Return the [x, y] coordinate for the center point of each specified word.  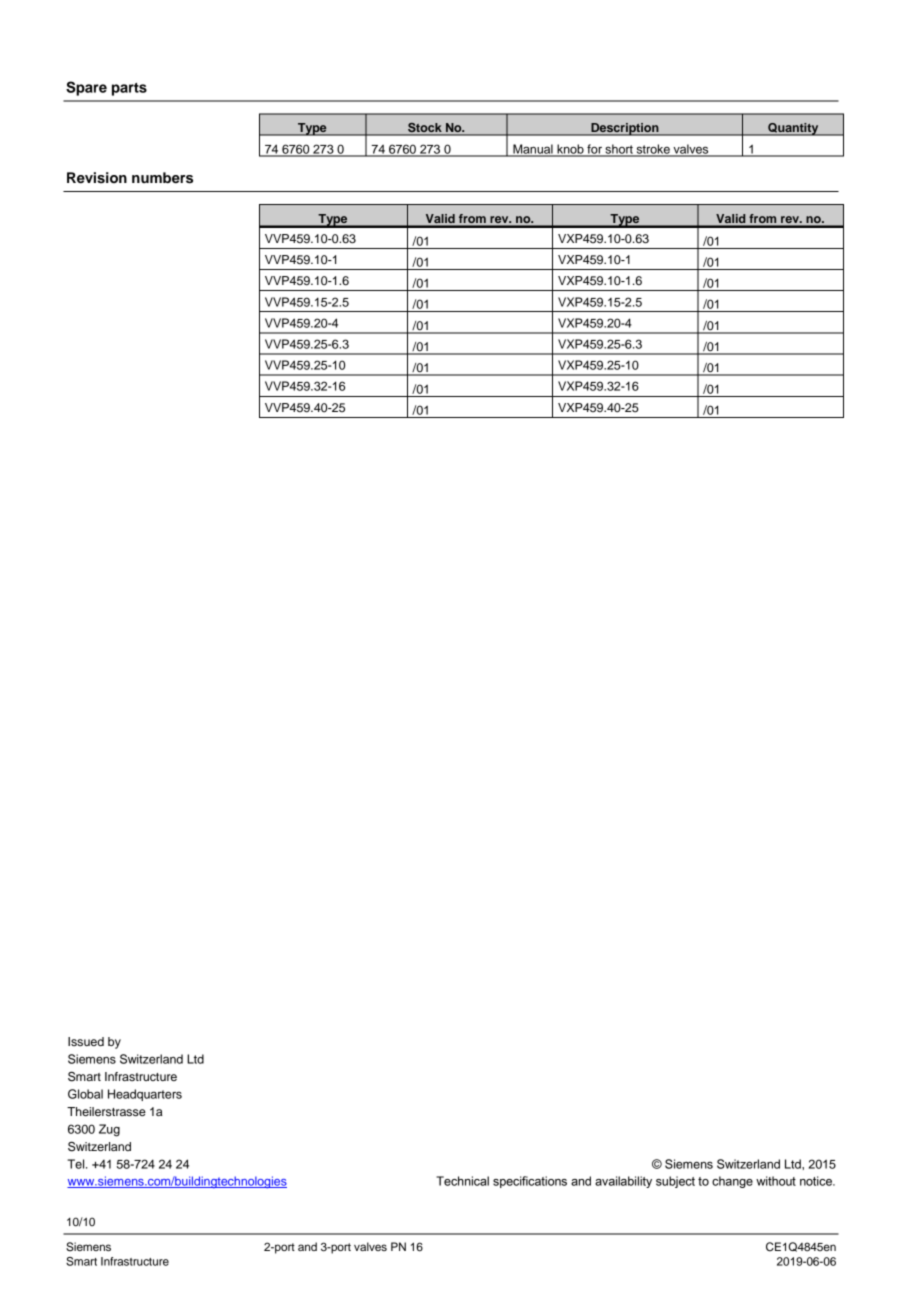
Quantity [793, 129]
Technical [462, 1181]
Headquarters [145, 1095]
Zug [109, 1130]
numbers [162, 178]
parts [129, 89]
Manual [533, 150]
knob [570, 150]
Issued [86, 1041]
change [732, 1182]
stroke [653, 150]
